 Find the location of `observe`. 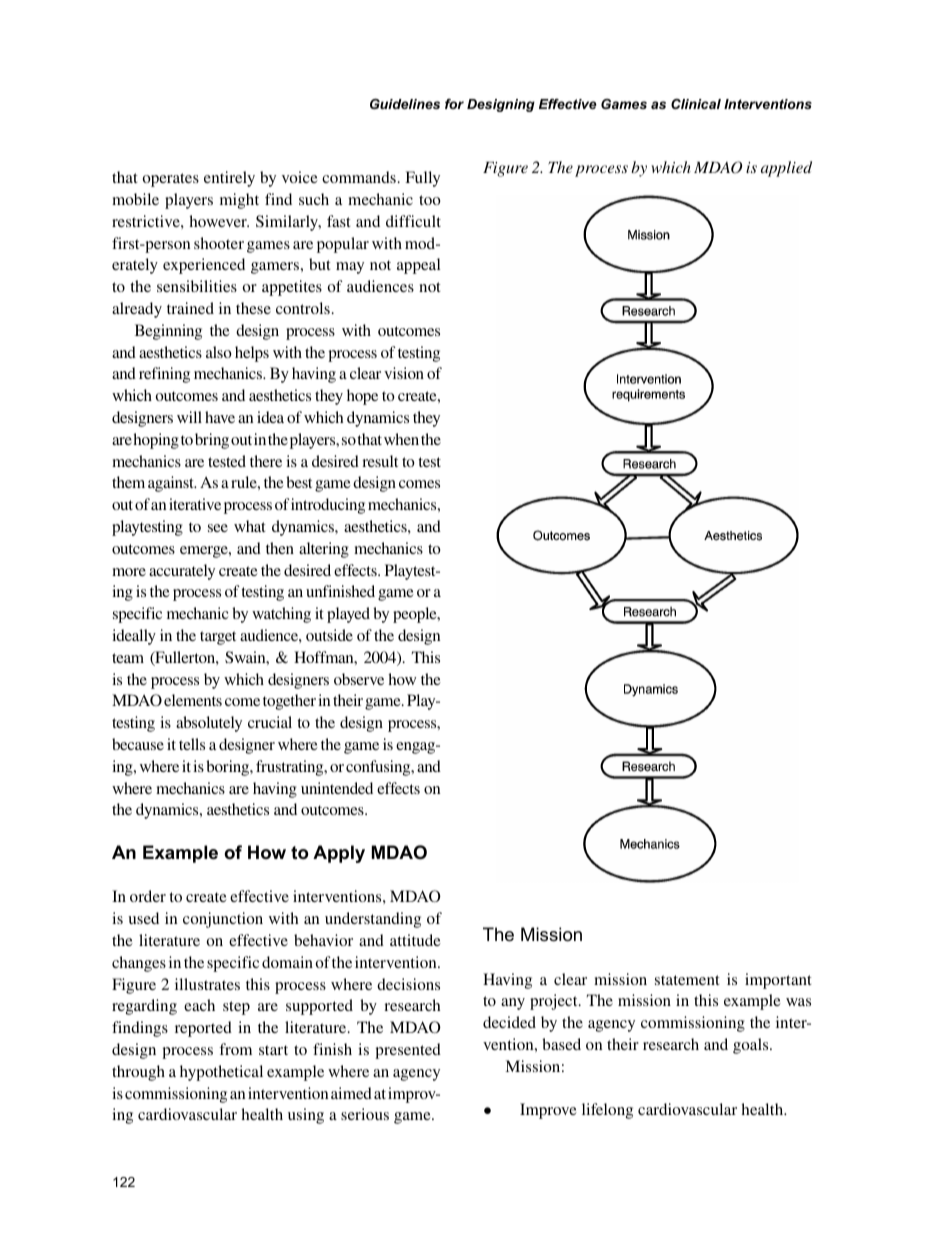

observe is located at coordinates (359, 679).
